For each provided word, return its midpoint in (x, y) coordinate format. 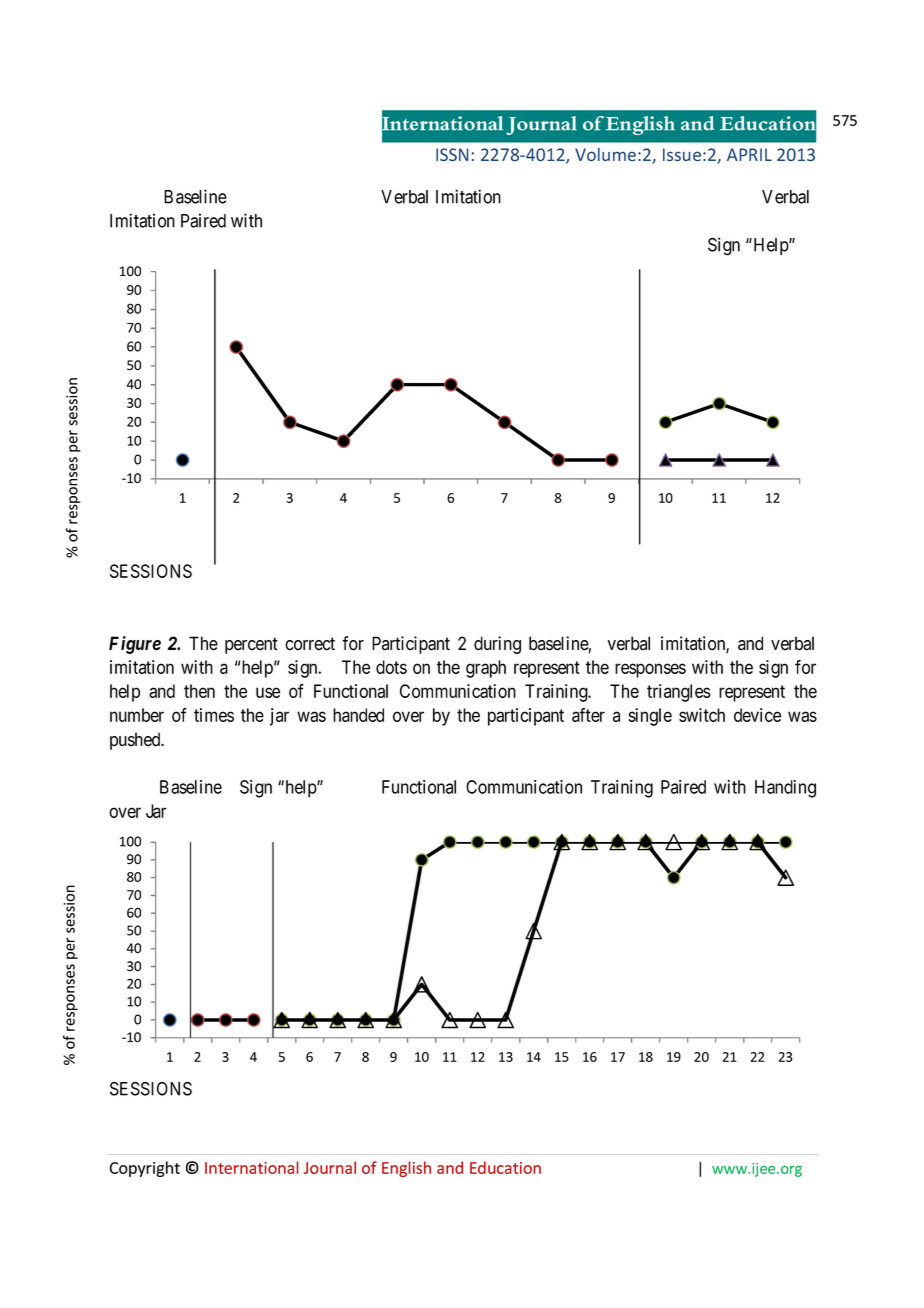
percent (251, 645)
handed (358, 715)
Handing (785, 789)
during (497, 645)
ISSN (452, 154)
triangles (679, 693)
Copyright (144, 1169)
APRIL (749, 154)
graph (486, 669)
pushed (136, 741)
